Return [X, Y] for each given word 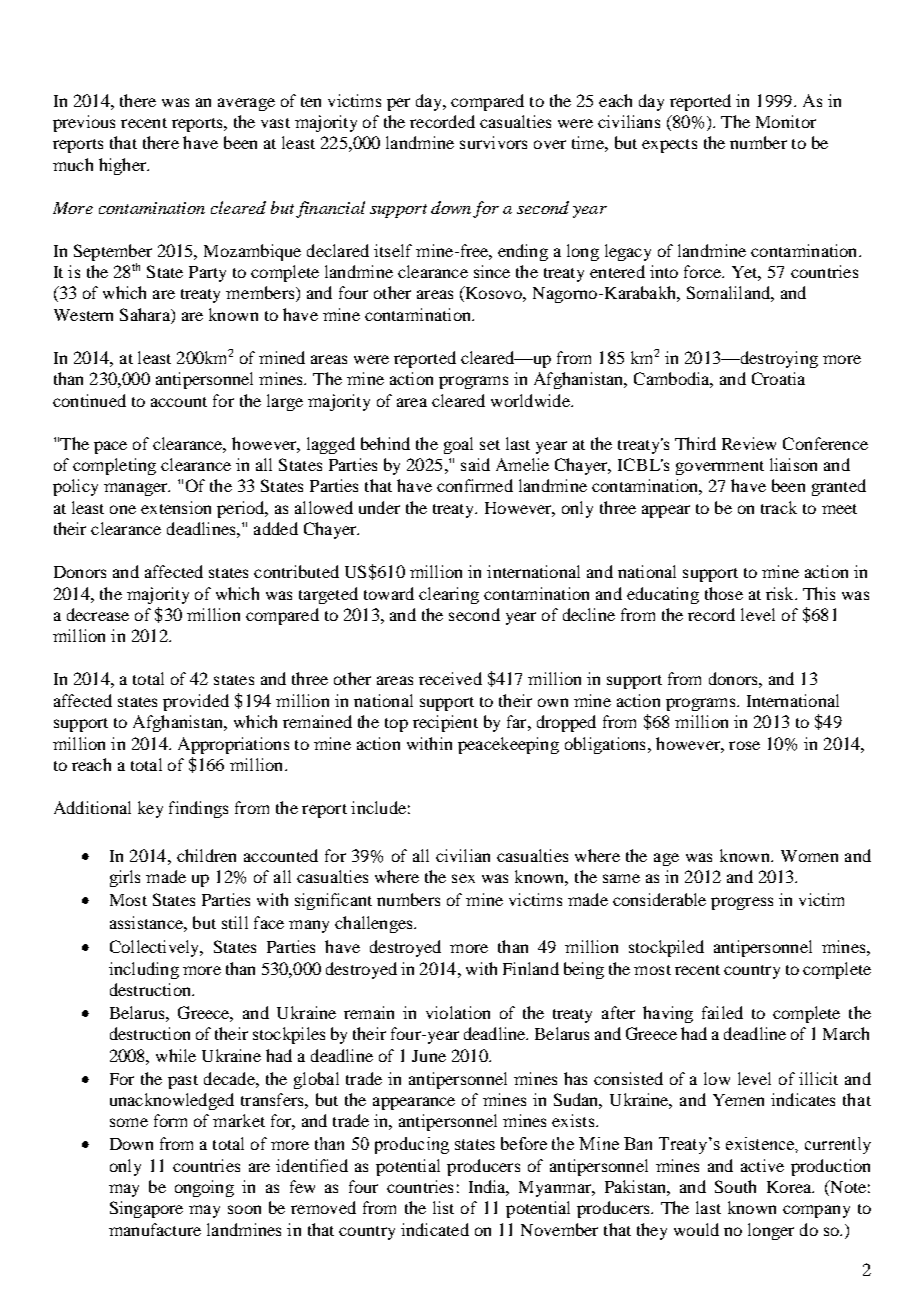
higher [124, 166]
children [206, 855]
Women [809, 856]
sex [463, 878]
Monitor [786, 121]
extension [176, 507]
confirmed [475, 485]
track [779, 507]
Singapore [146, 1209]
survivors [493, 142]
